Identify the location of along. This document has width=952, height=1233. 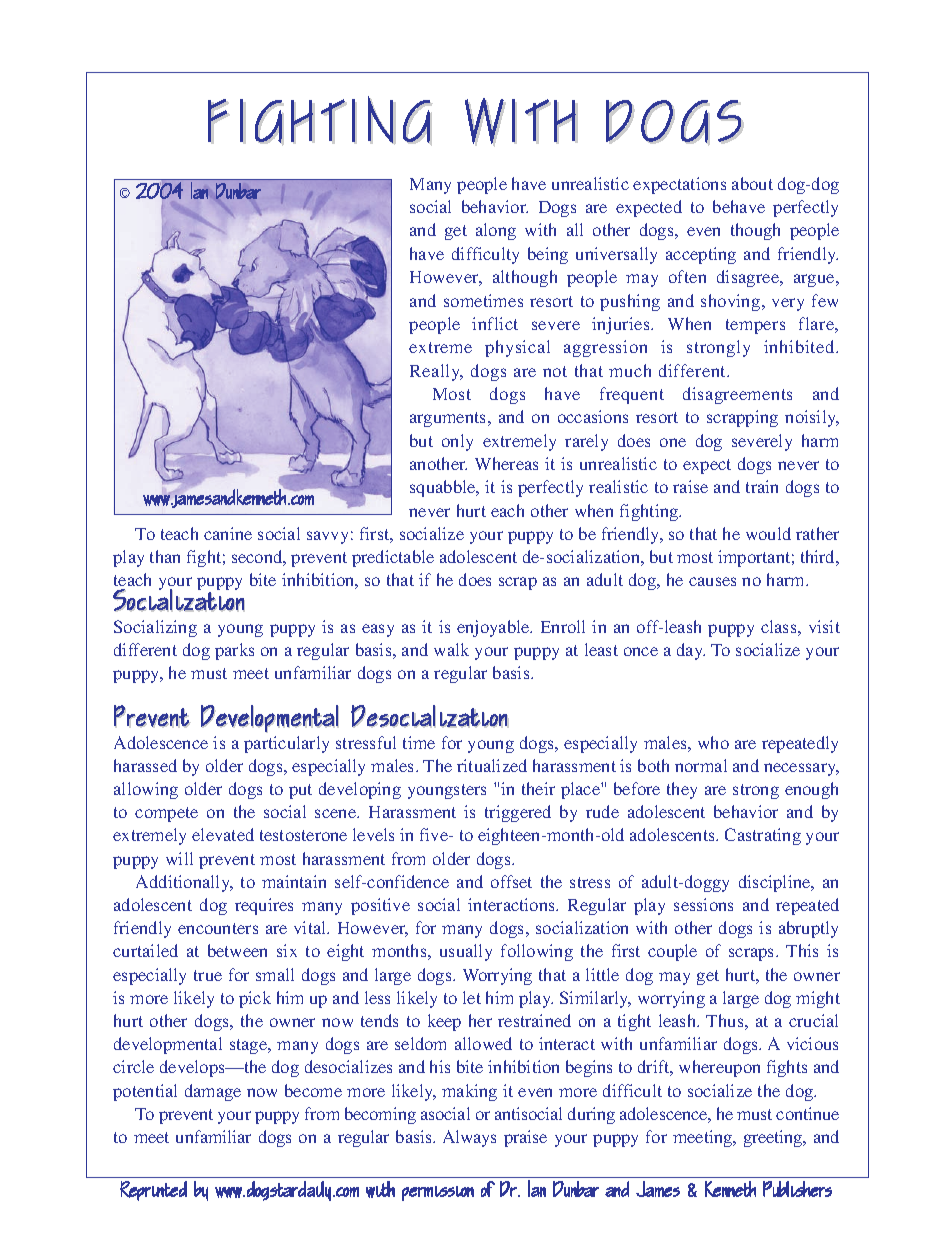
(496, 231).
